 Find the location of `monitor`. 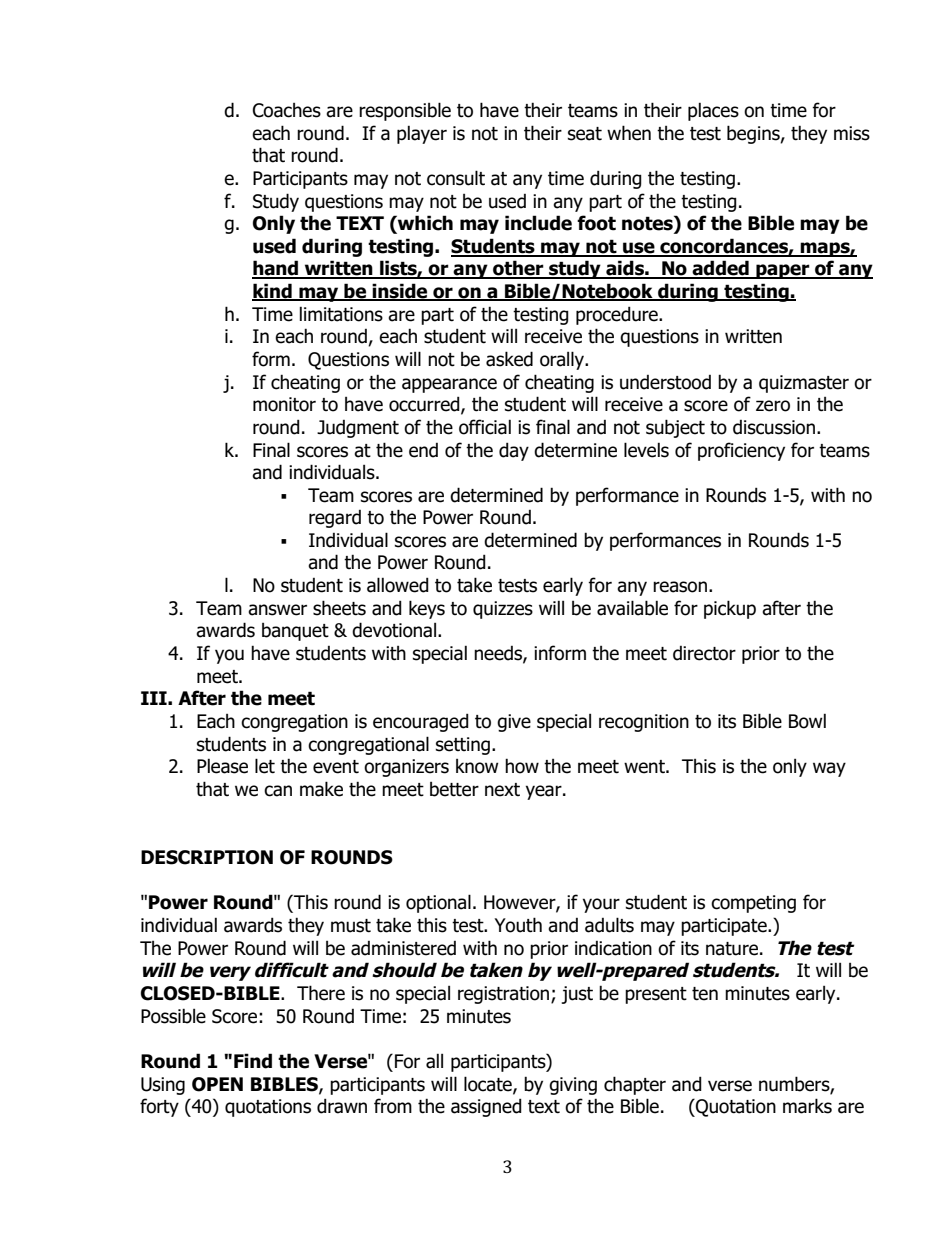

monitor is located at coordinates (284, 404).
